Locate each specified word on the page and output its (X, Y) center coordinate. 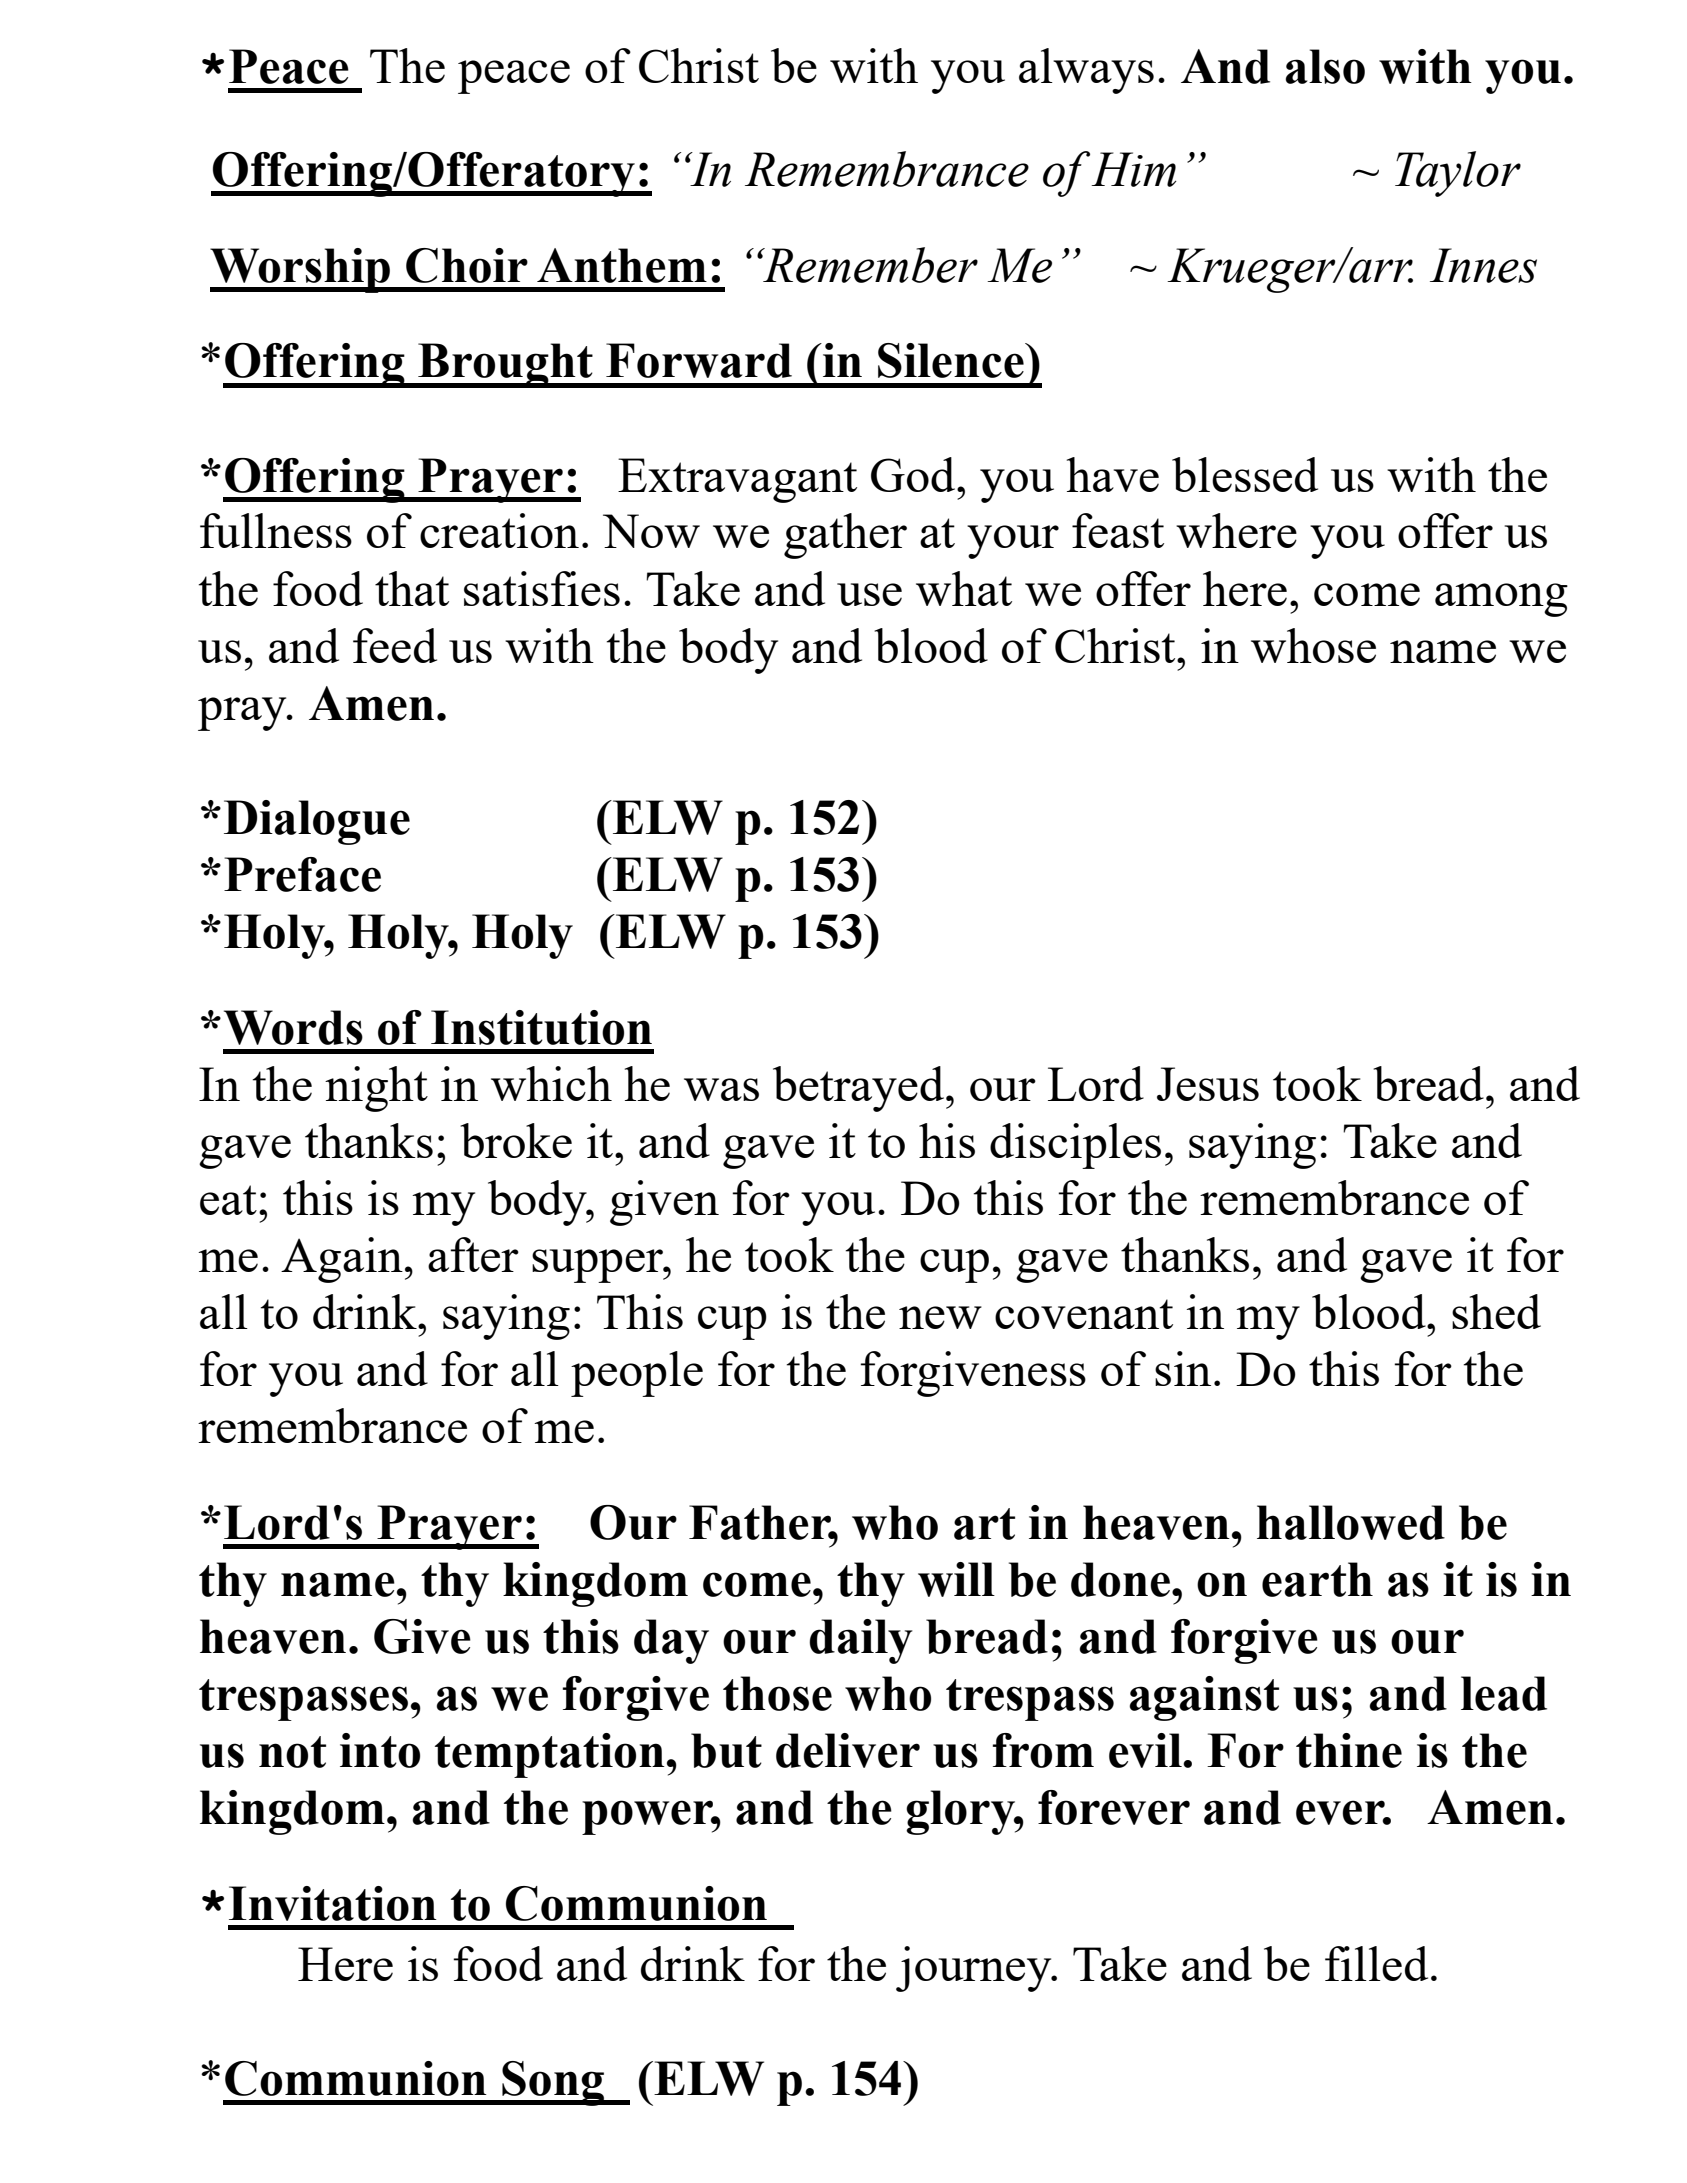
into (380, 1750)
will (956, 1579)
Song (553, 2083)
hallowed (1351, 1522)
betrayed (860, 1089)
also (1325, 66)
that (412, 588)
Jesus (1208, 1084)
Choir (467, 265)
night (376, 1089)
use (869, 594)
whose (1313, 645)
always (1086, 71)
